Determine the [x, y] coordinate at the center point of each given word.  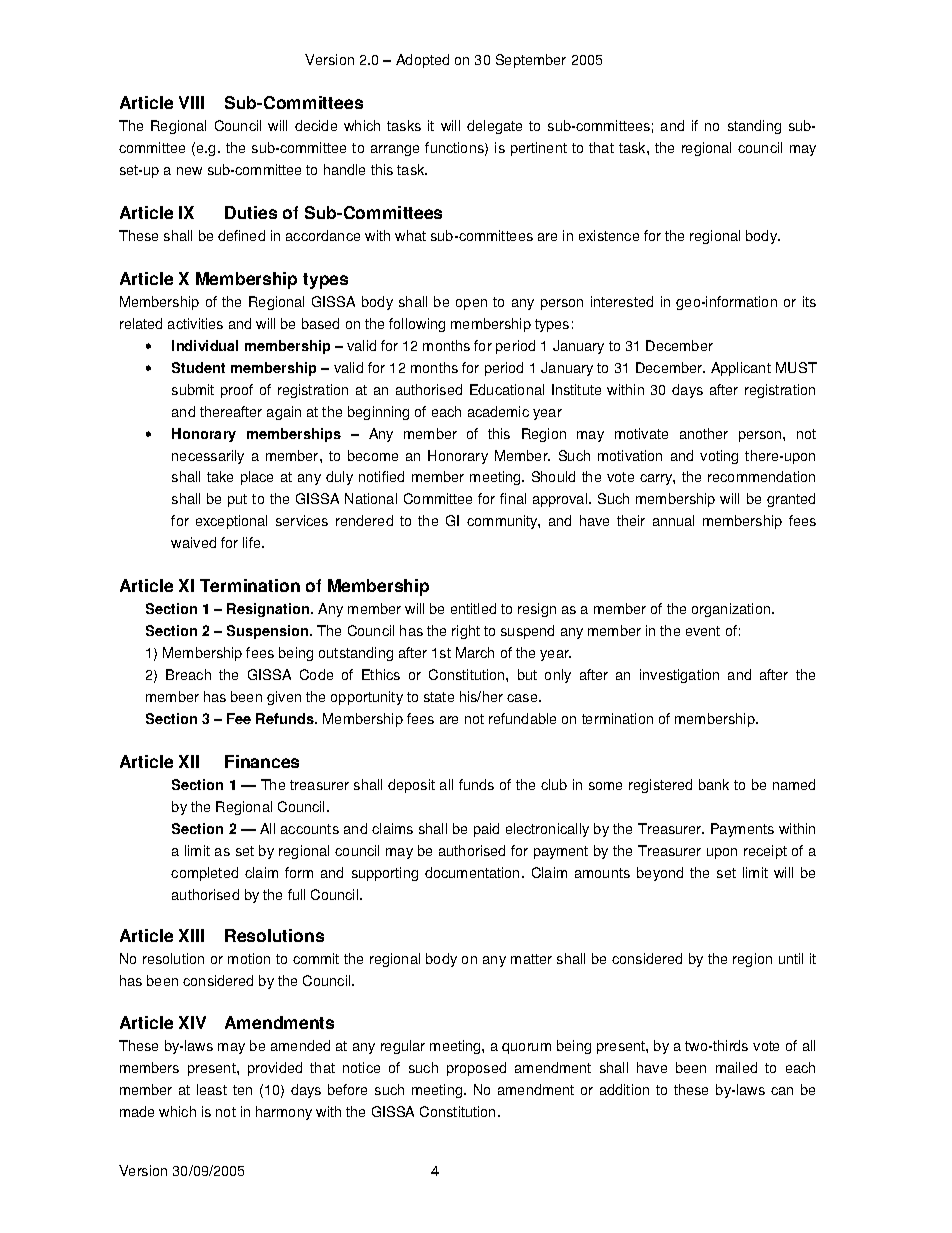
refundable [522, 718]
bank [714, 784]
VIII [191, 102]
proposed [476, 1069]
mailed [736, 1067]
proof [237, 391]
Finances [262, 761]
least [212, 1089]
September [531, 61]
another [704, 433]
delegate [494, 127]
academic [498, 411]
